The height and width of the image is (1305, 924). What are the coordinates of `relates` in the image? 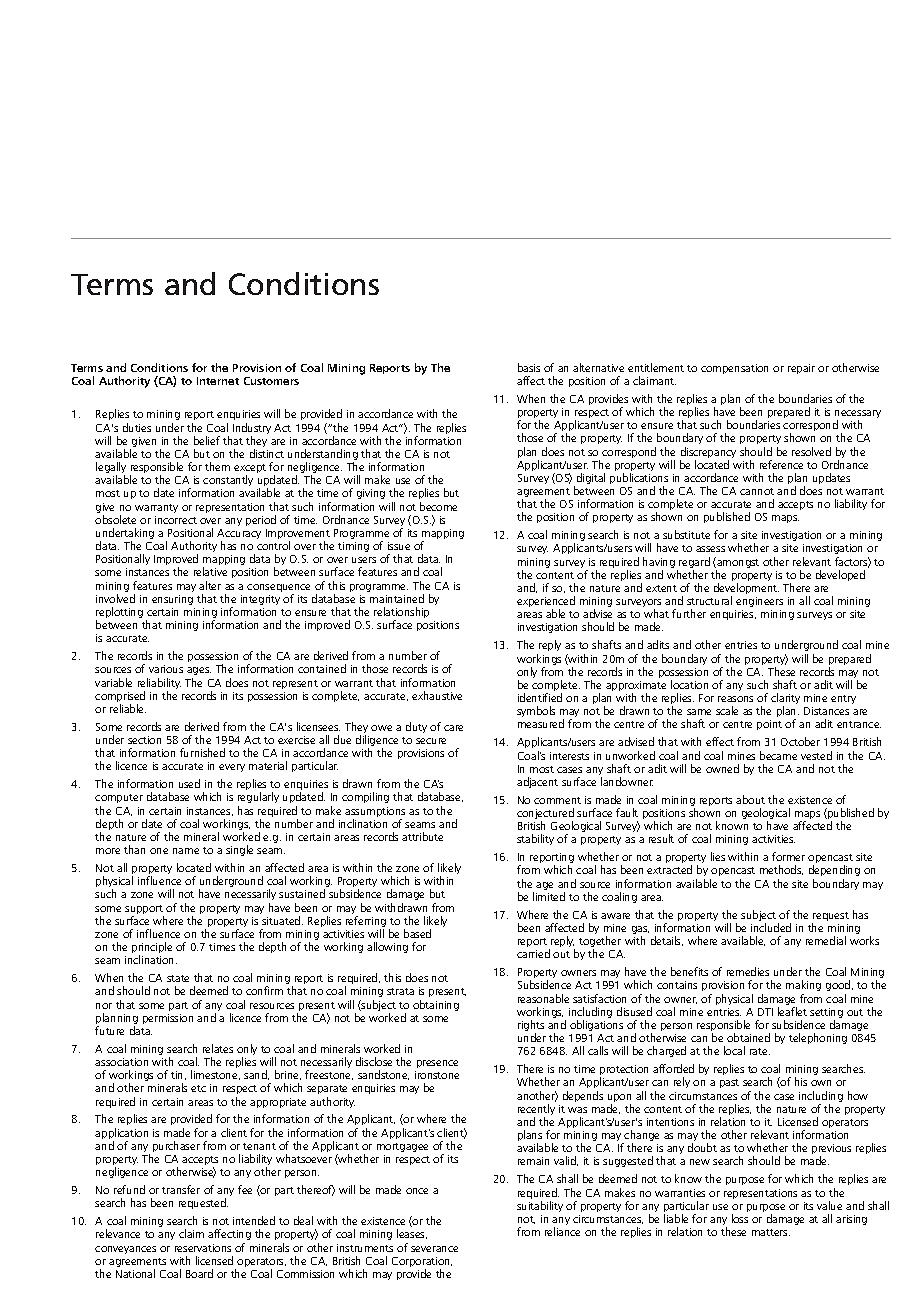 It's located at (218, 1048).
